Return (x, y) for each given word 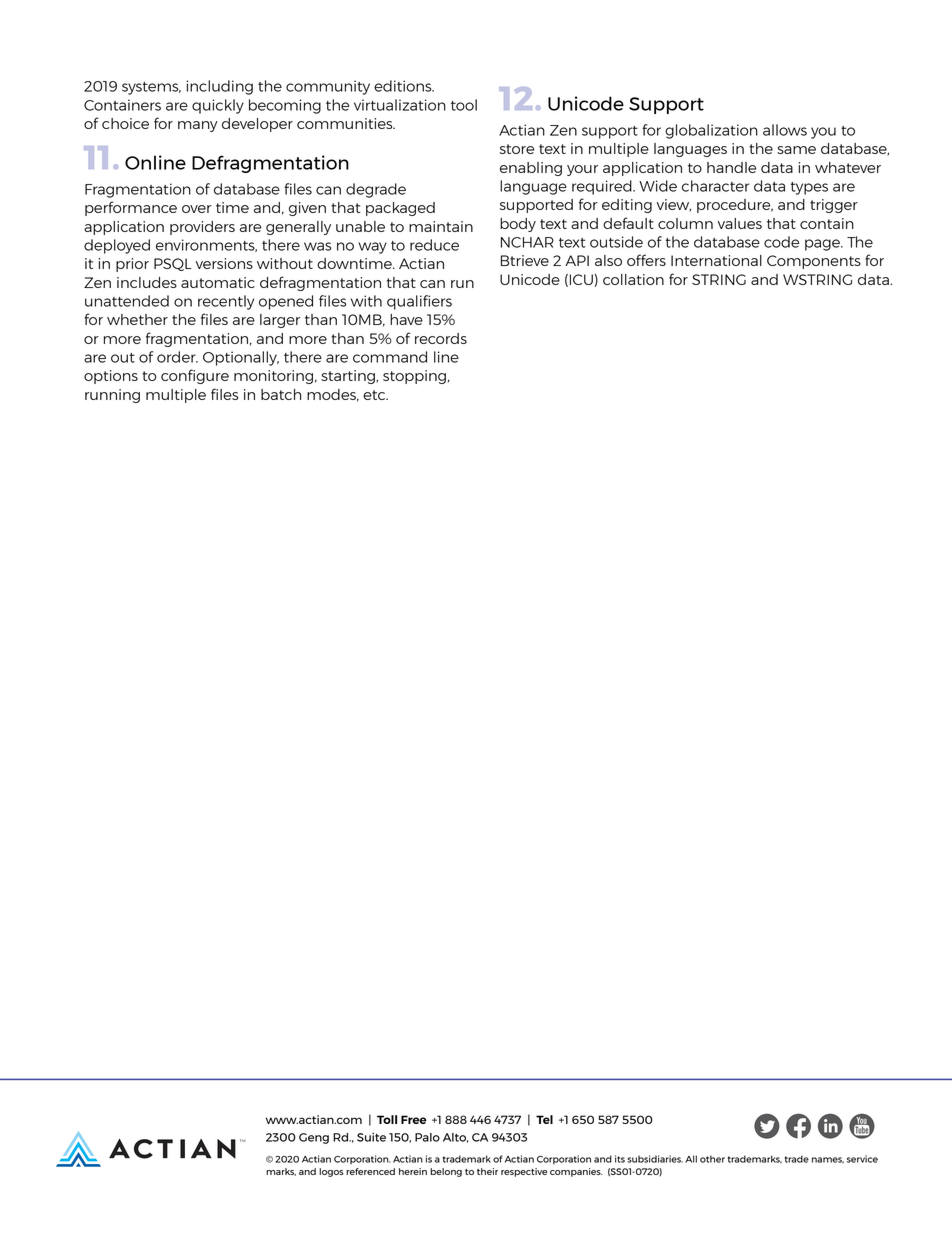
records (441, 338)
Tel (544, 1119)
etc (375, 395)
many (198, 126)
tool (464, 105)
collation (633, 279)
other (712, 1159)
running (112, 396)
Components (814, 262)
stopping (414, 377)
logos (331, 1172)
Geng (314, 1138)
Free (414, 1119)
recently (226, 302)
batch (281, 394)
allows (785, 130)
